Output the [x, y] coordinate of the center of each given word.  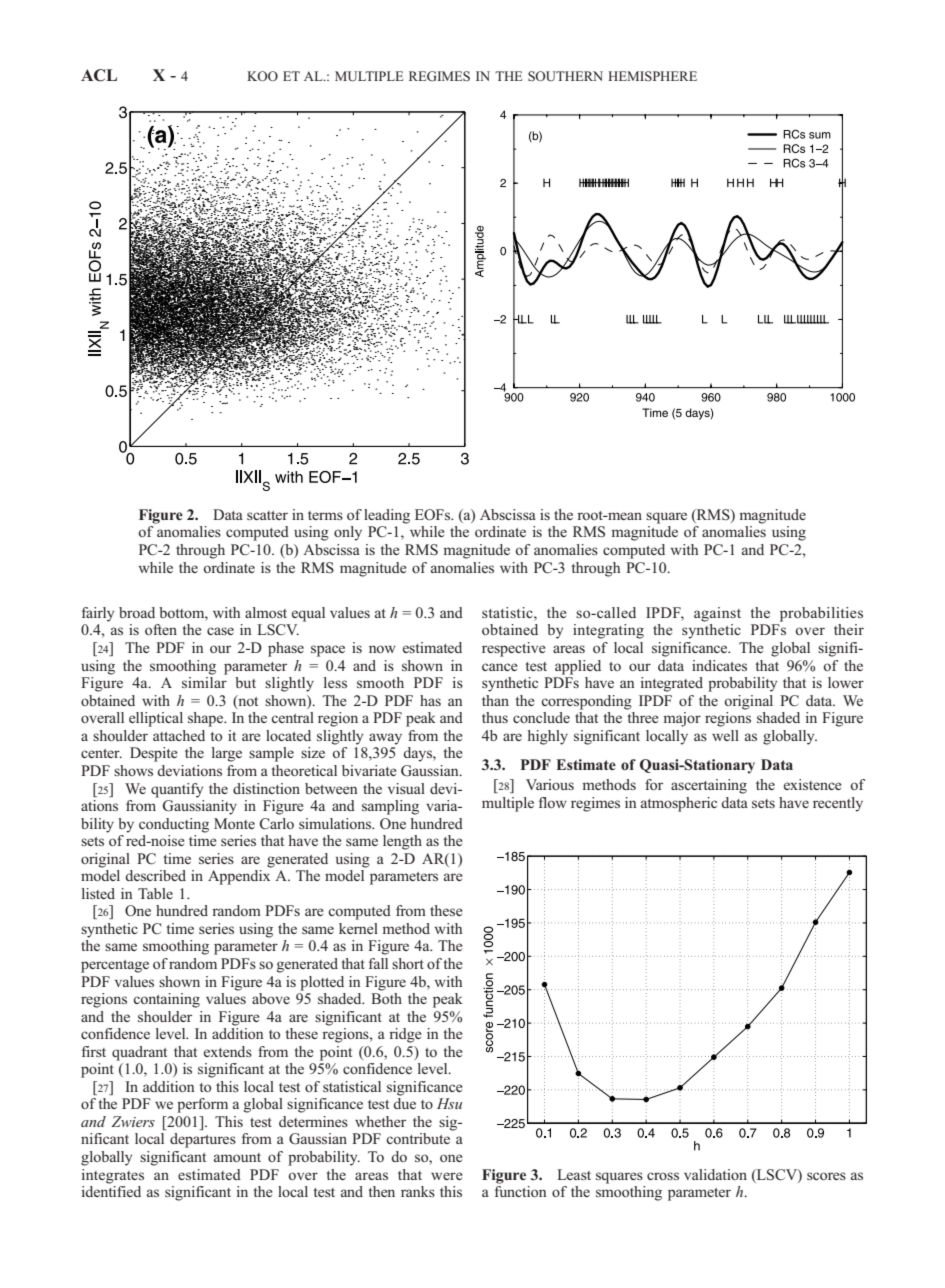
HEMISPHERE [652, 76]
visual [406, 788]
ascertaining [709, 786]
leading [387, 516]
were [447, 1176]
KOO [262, 76]
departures [203, 1140]
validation [715, 1174]
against [717, 614]
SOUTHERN [565, 76]
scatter [267, 515]
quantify [177, 790]
